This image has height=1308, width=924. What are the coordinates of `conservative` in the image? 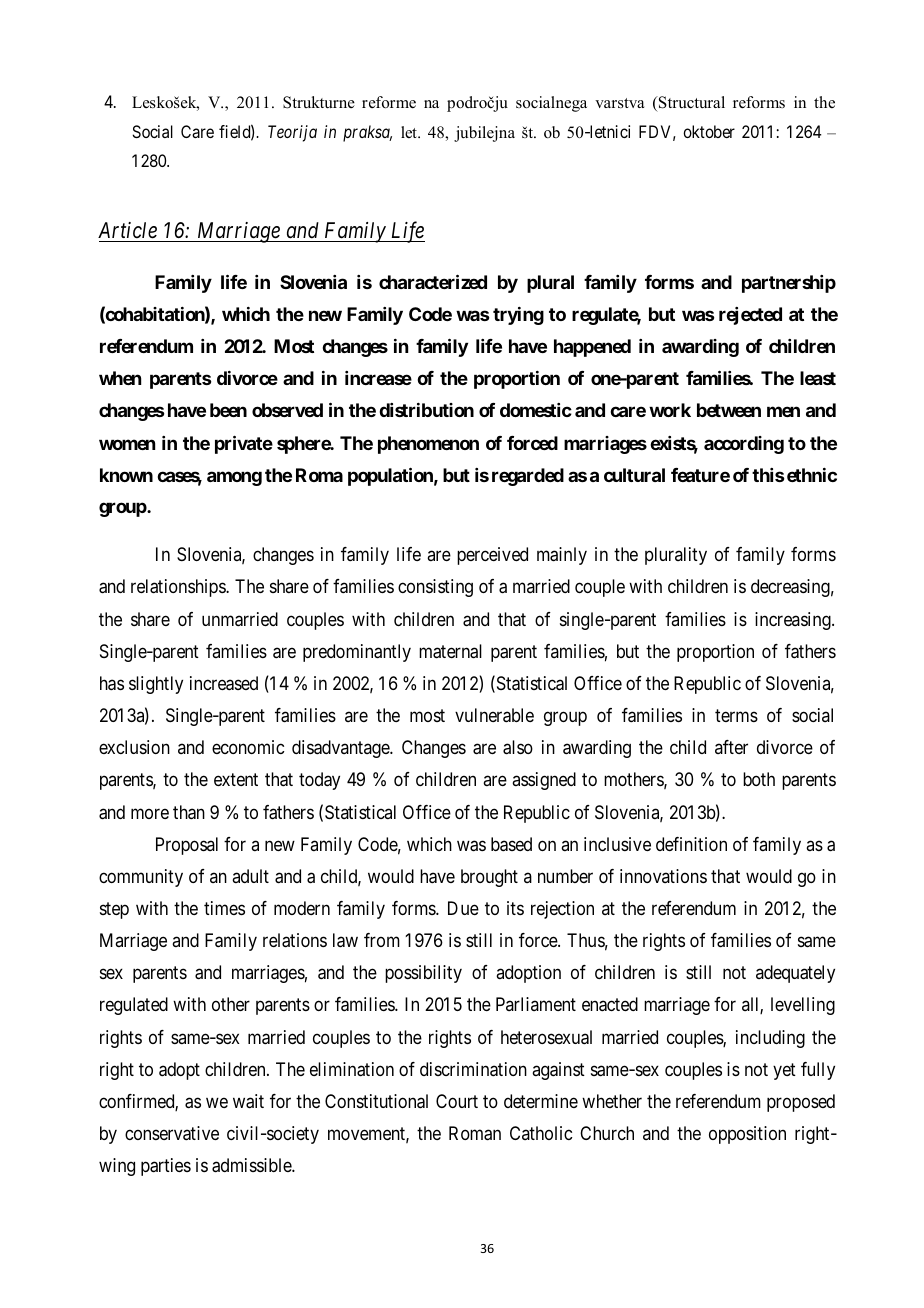 It's located at (172, 1133).
